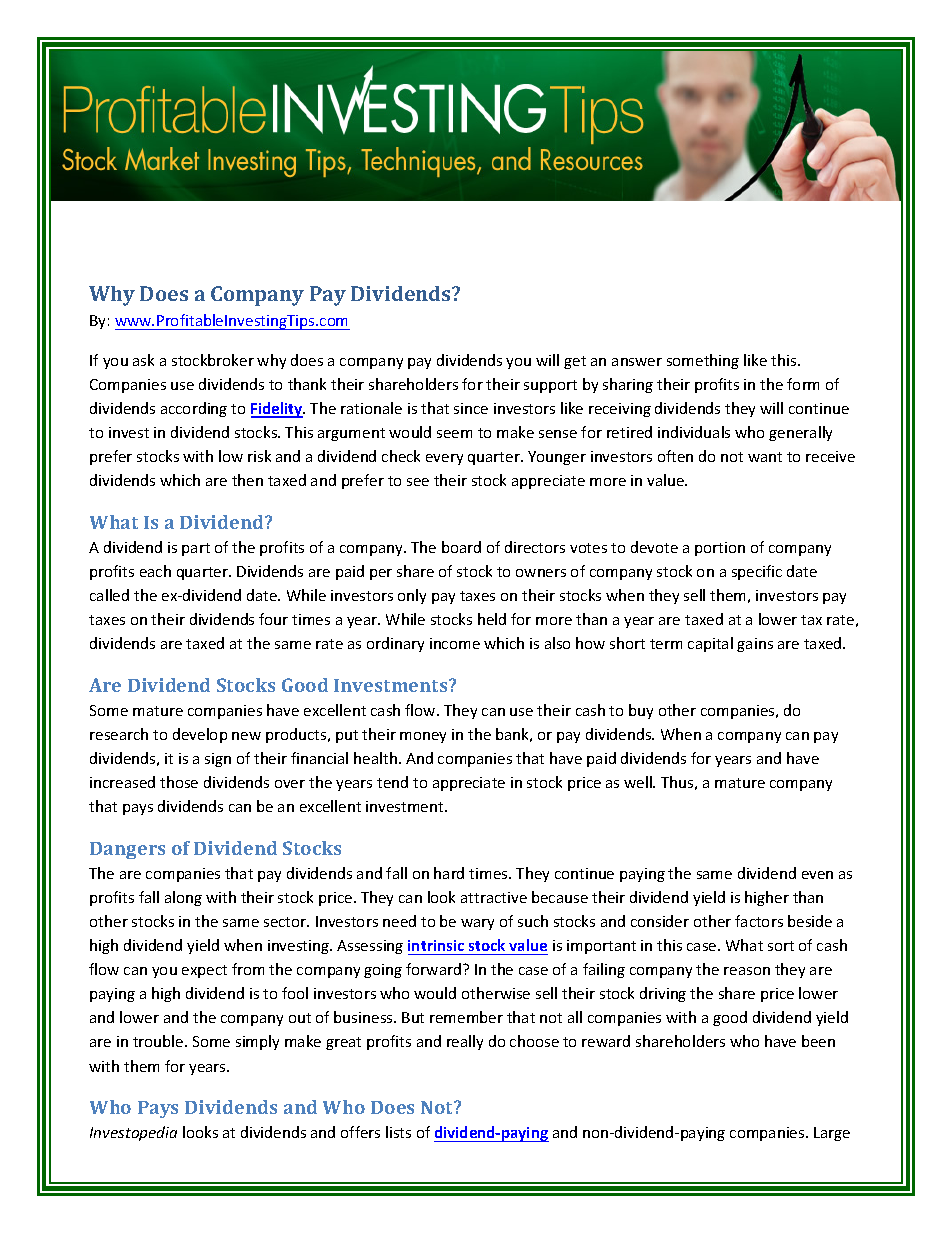 This page has height=1233, width=952. Describe the element at coordinates (803, 384) in the page. I see `form` at that location.
